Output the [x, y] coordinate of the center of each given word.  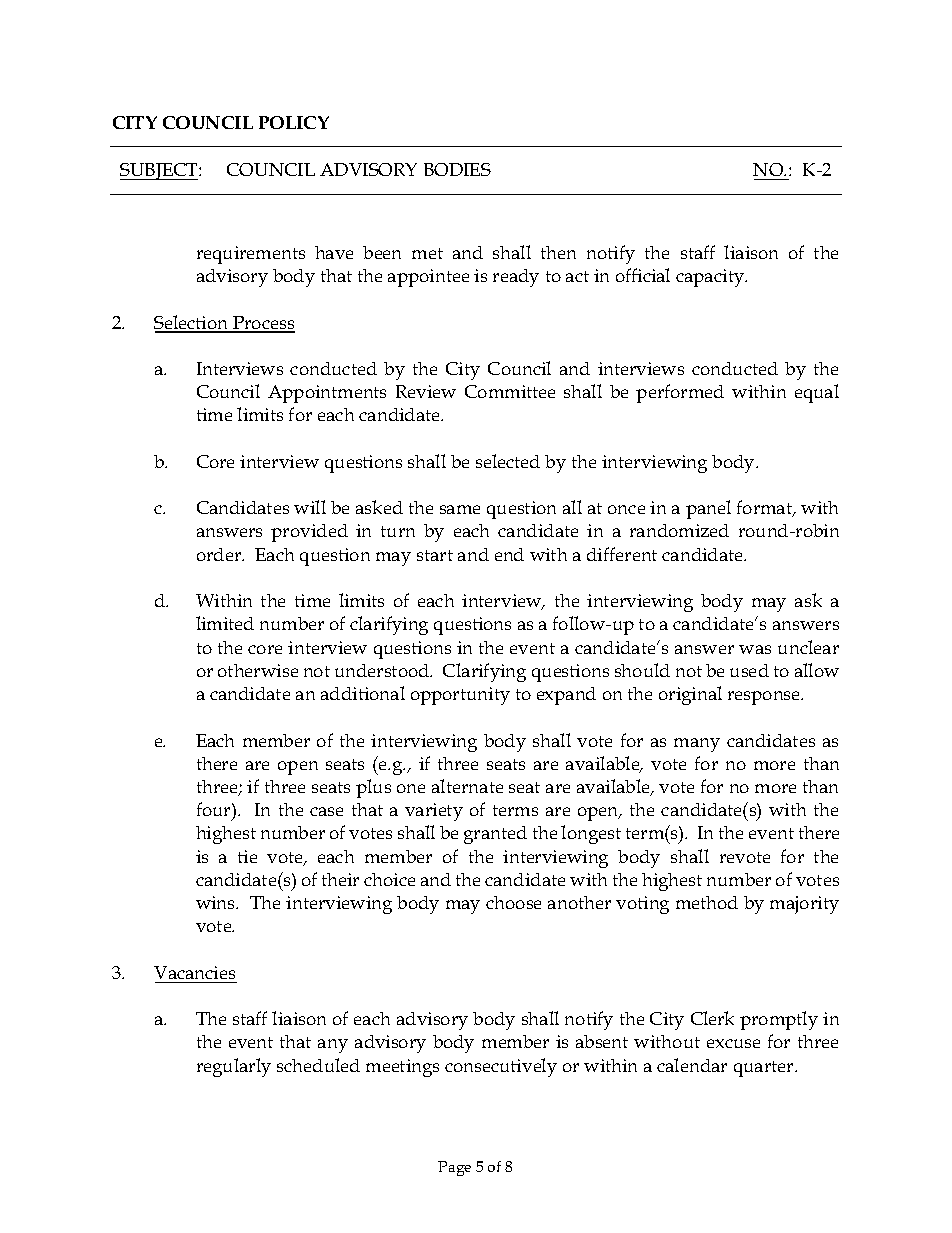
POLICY [294, 122]
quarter [765, 1069]
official [643, 275]
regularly [234, 1067]
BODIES [457, 169]
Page [454, 1168]
